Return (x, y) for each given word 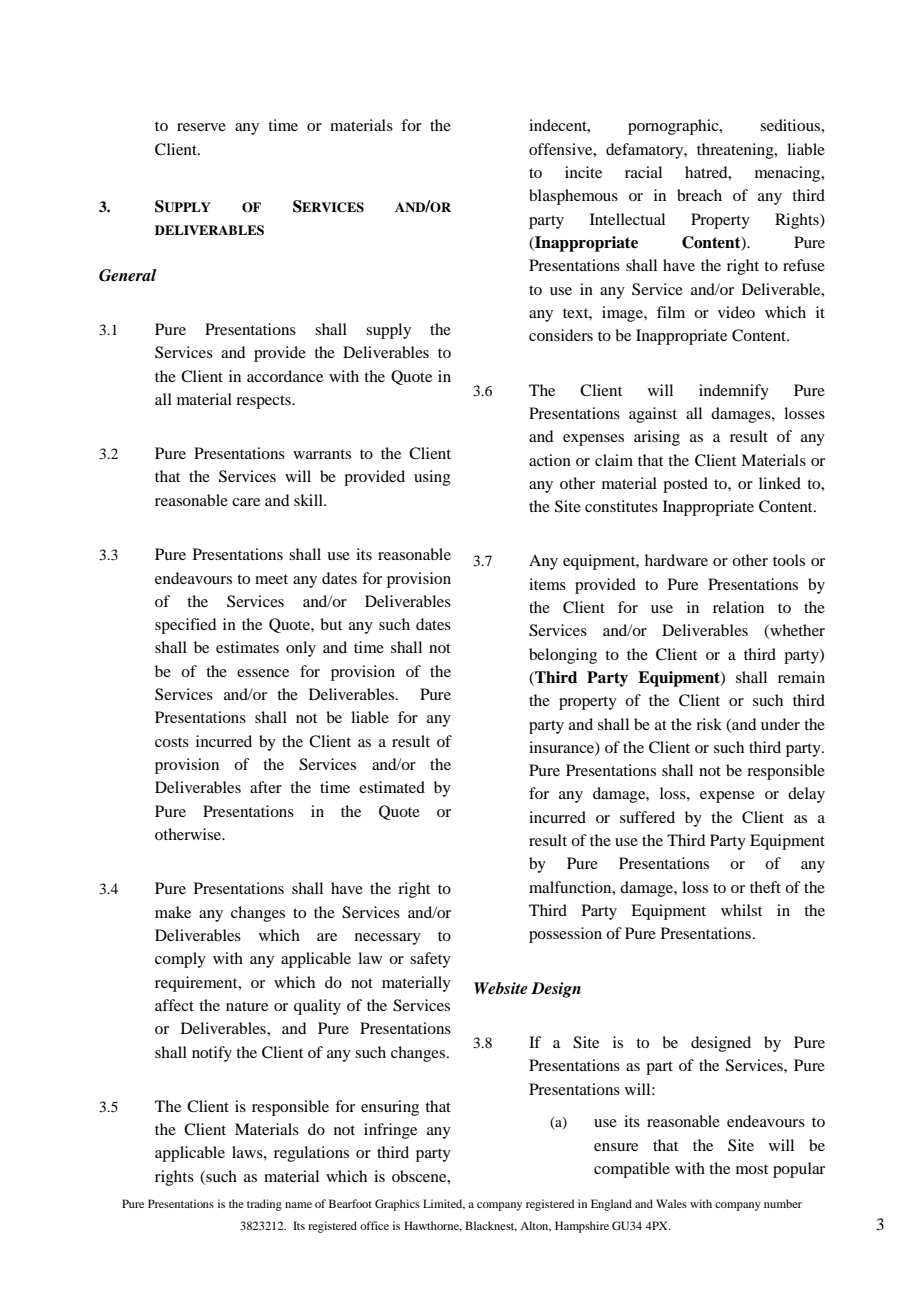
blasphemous (573, 197)
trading (264, 1205)
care (246, 502)
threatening (736, 151)
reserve (201, 127)
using (432, 478)
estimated (392, 787)
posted (685, 485)
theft (765, 887)
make (173, 912)
